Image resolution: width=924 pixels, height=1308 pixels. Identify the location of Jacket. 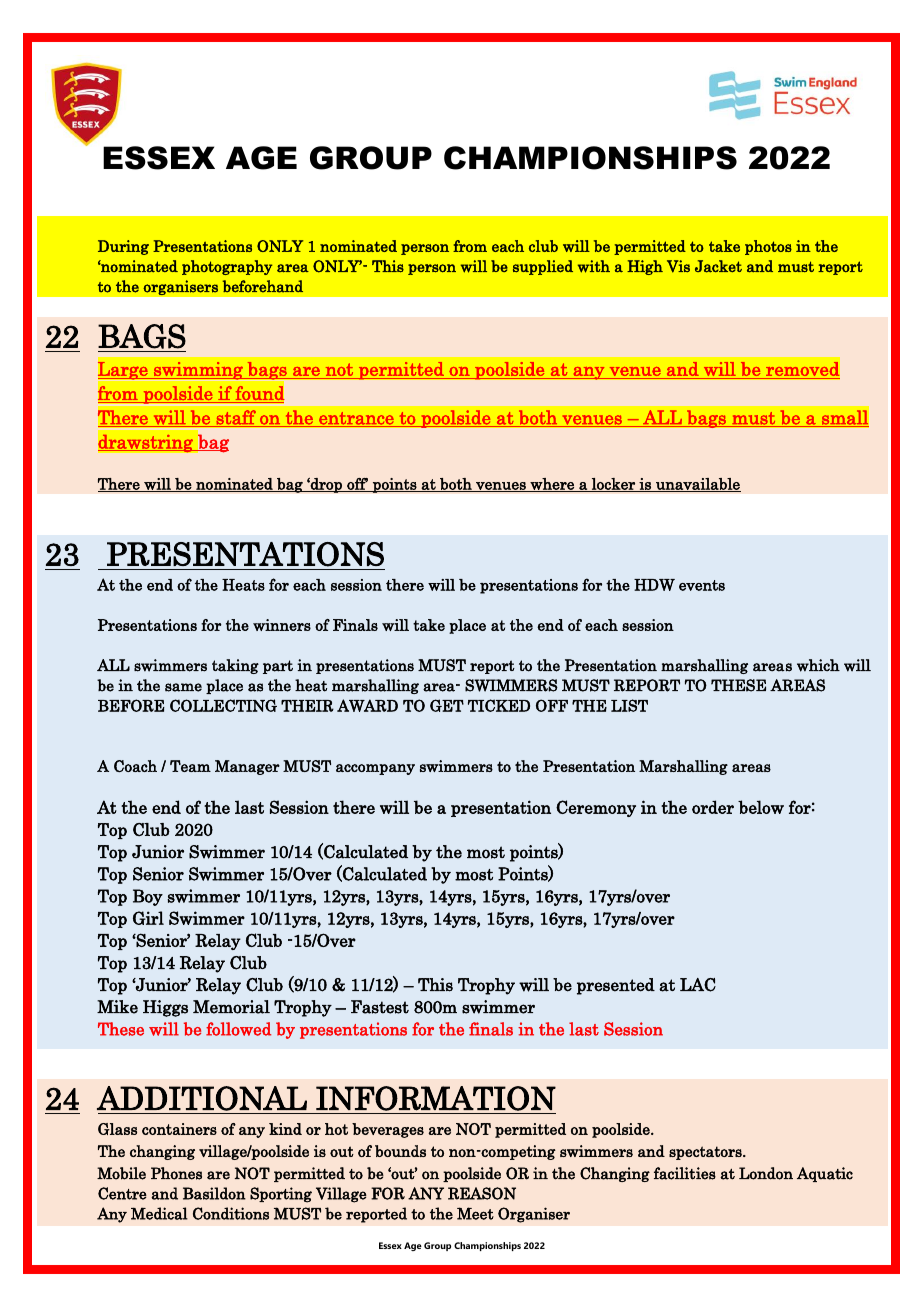
(718, 266).
